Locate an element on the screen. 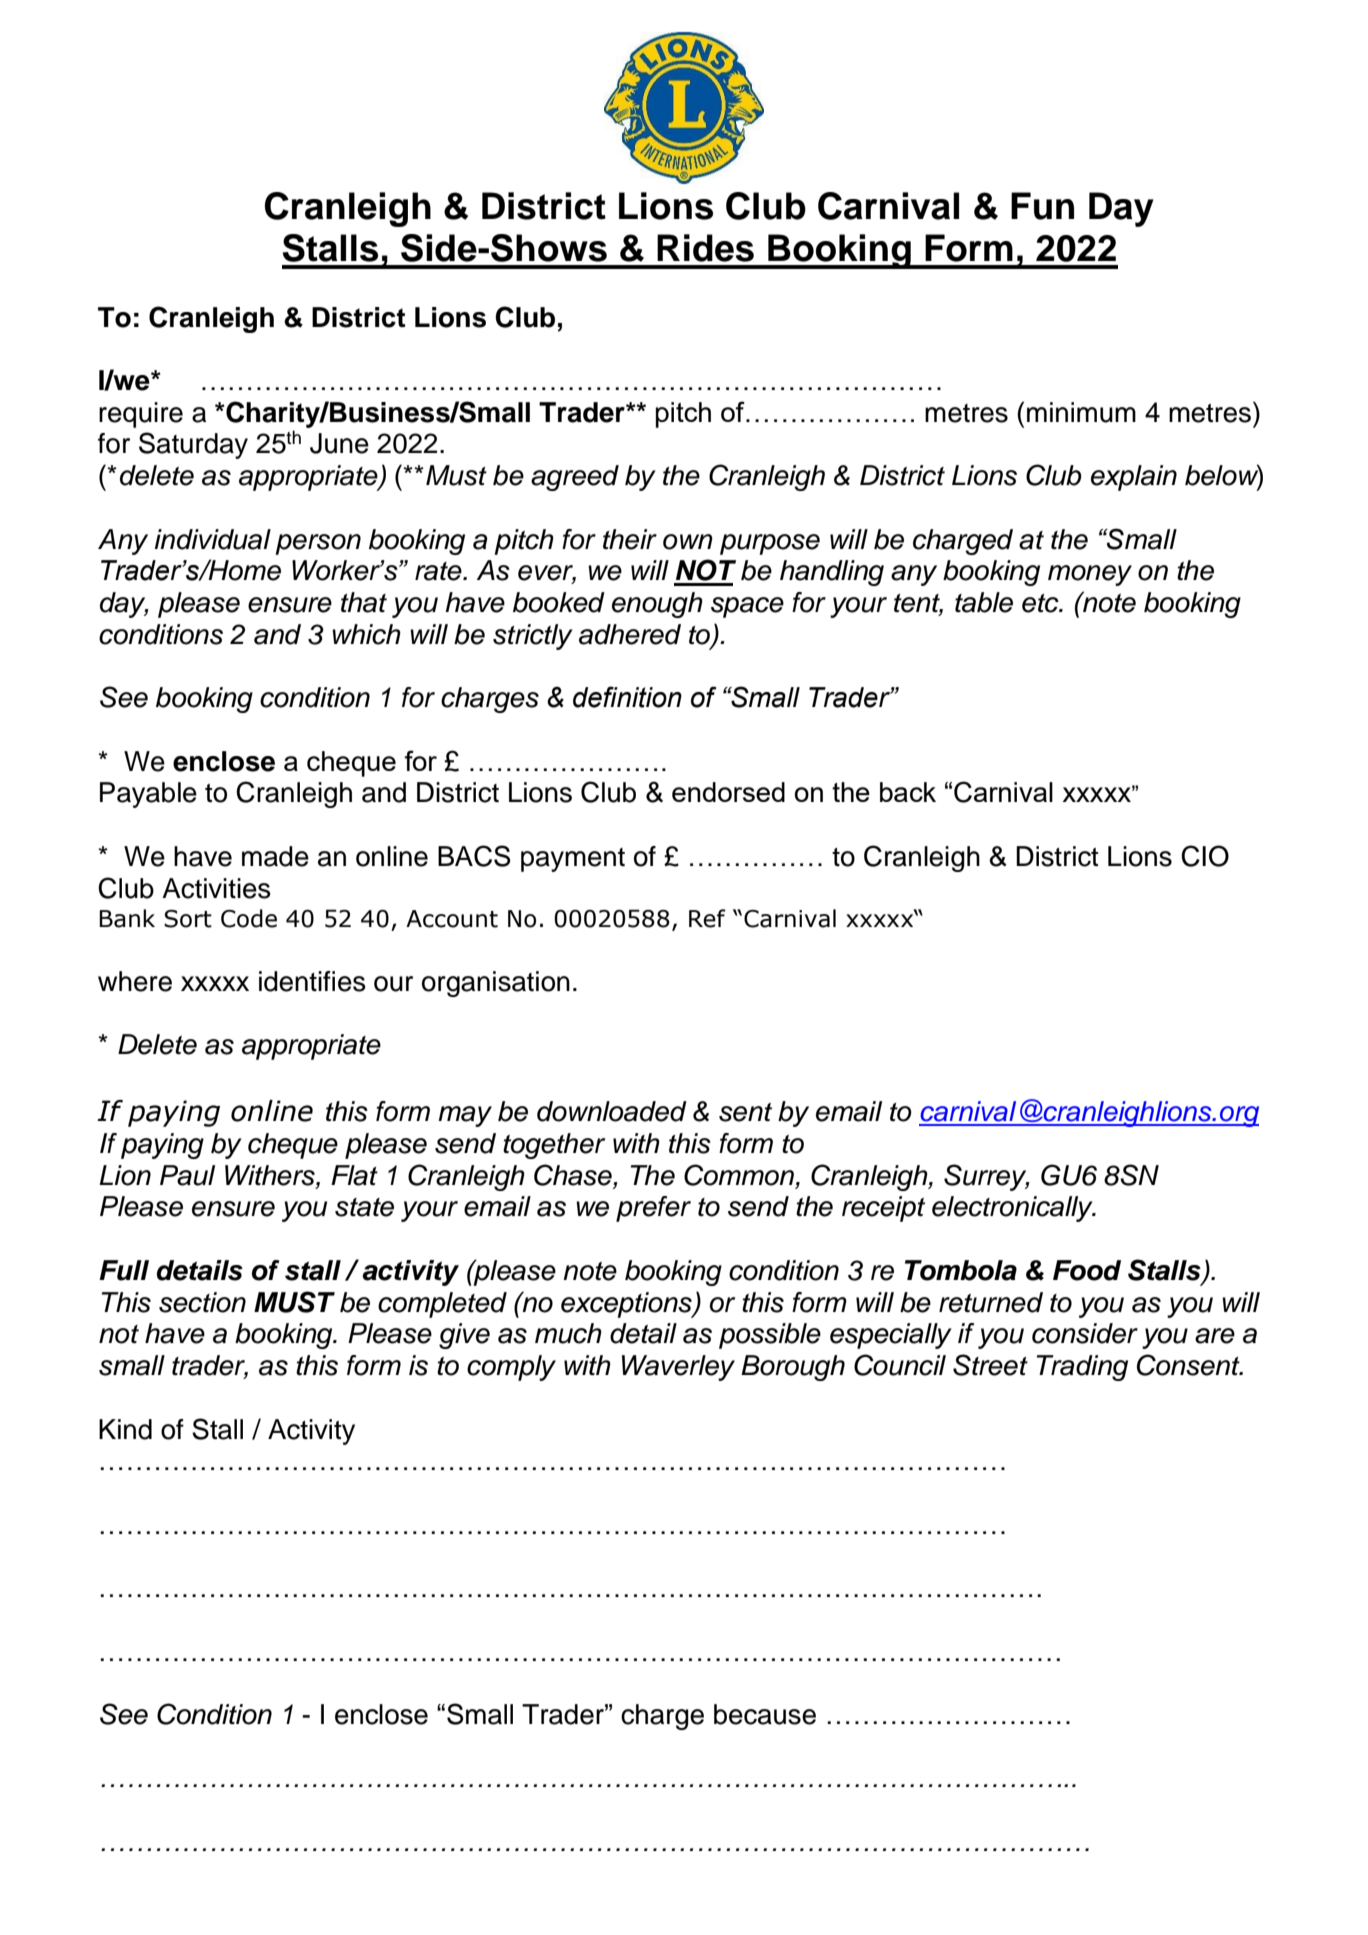 This screenshot has height=1935, width=1368. etc is located at coordinates (1041, 603).
